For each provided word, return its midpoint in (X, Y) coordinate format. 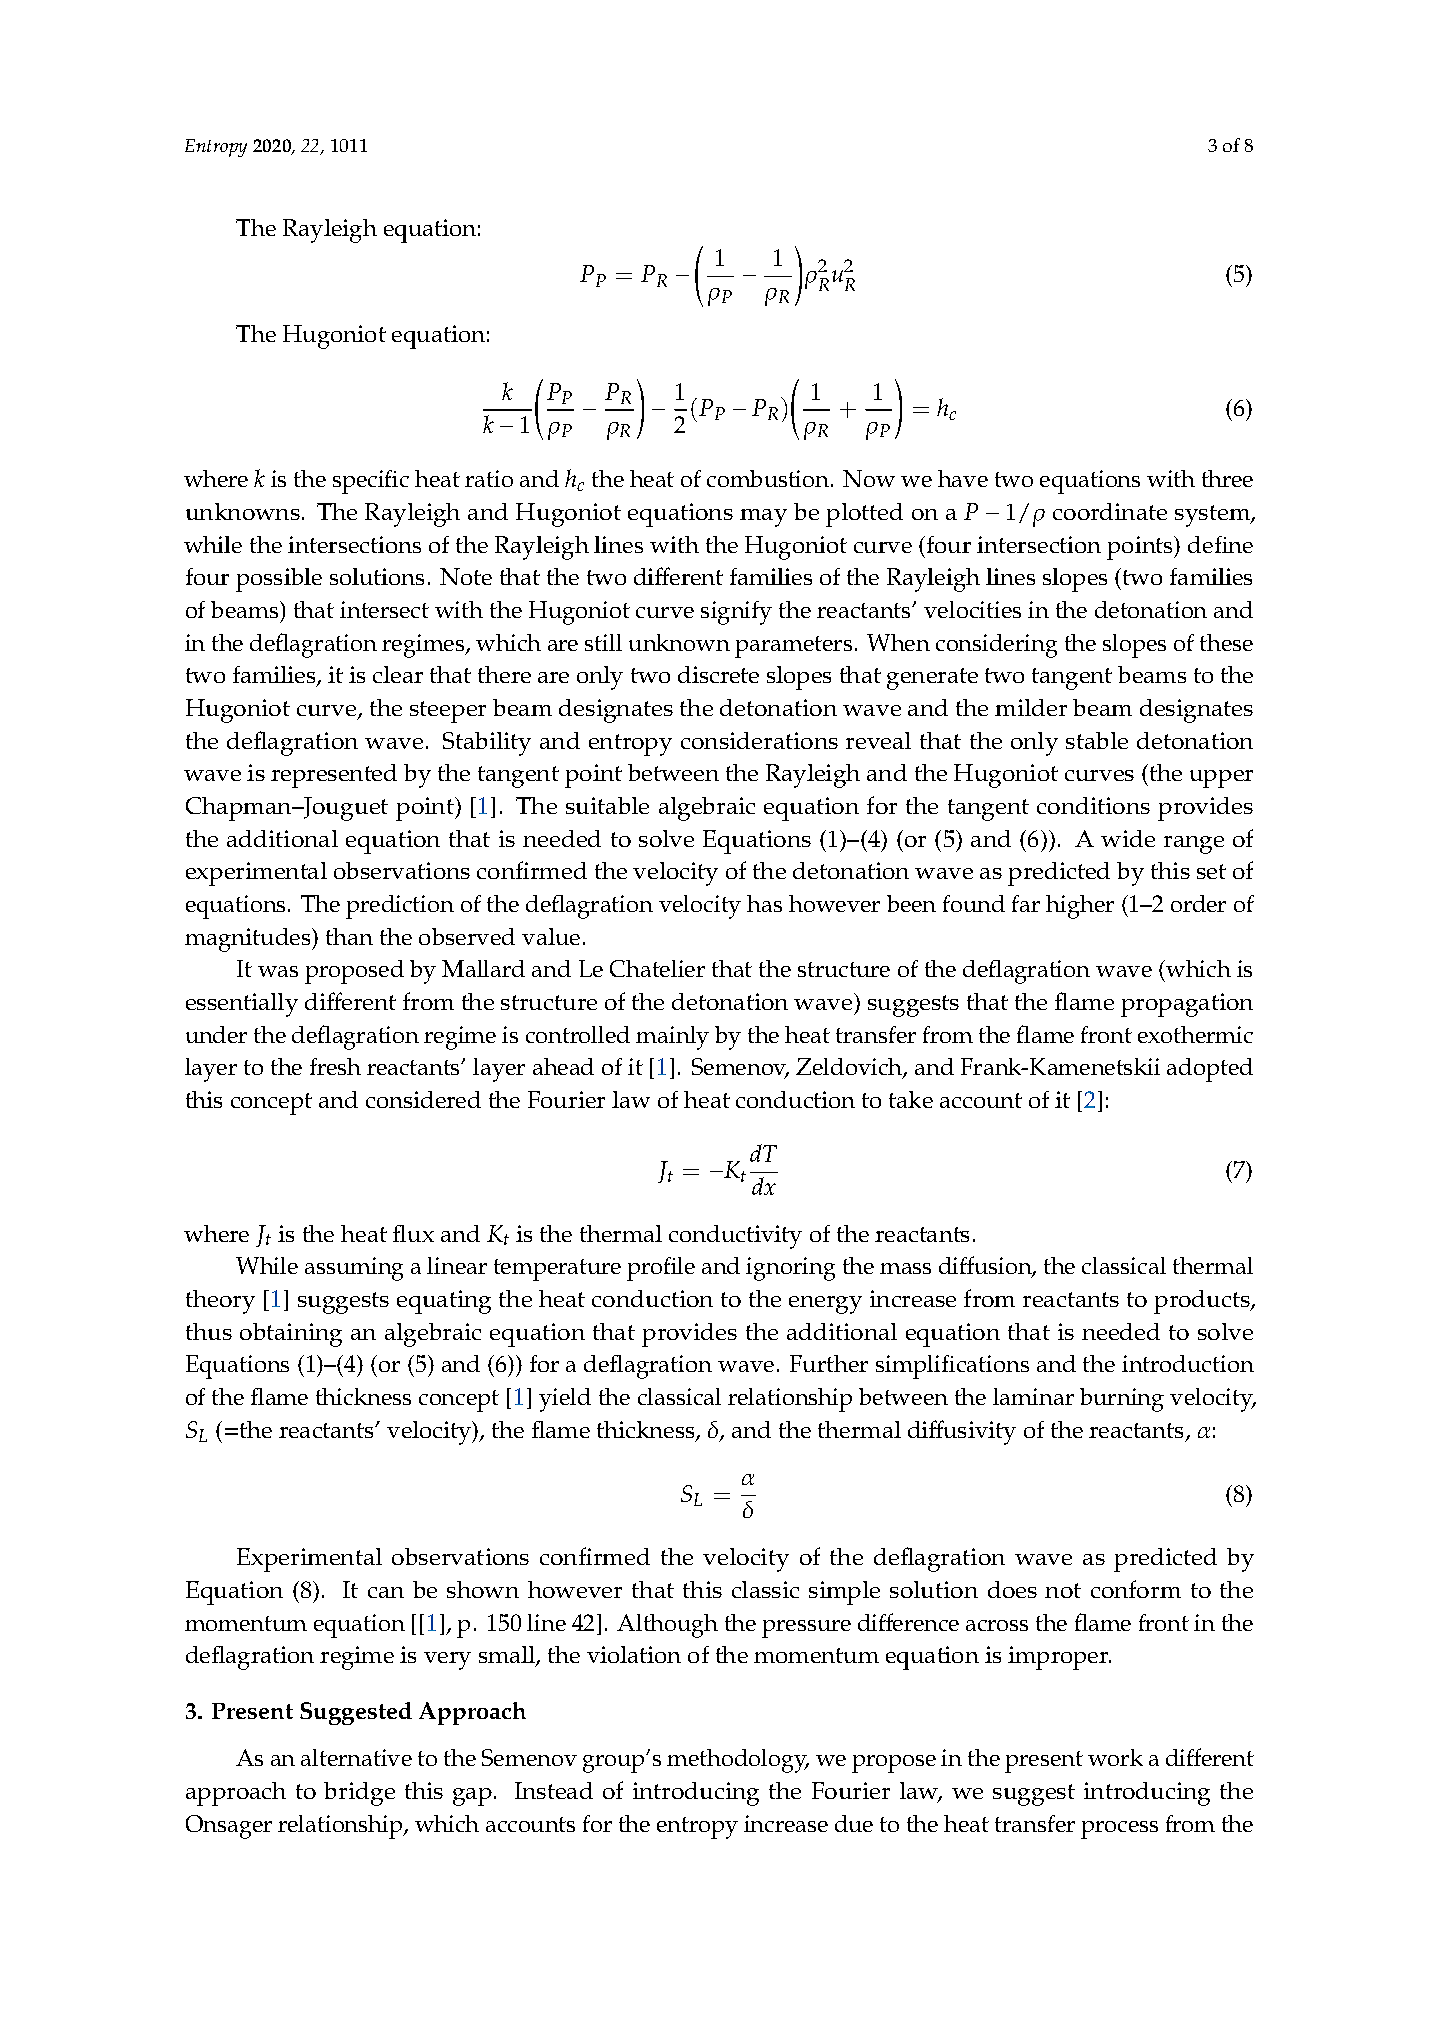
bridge (359, 1794)
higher (1080, 907)
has (764, 903)
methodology (738, 1761)
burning (1122, 1400)
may (763, 518)
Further (829, 1363)
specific (371, 482)
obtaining (291, 1335)
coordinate (1110, 511)
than (349, 936)
